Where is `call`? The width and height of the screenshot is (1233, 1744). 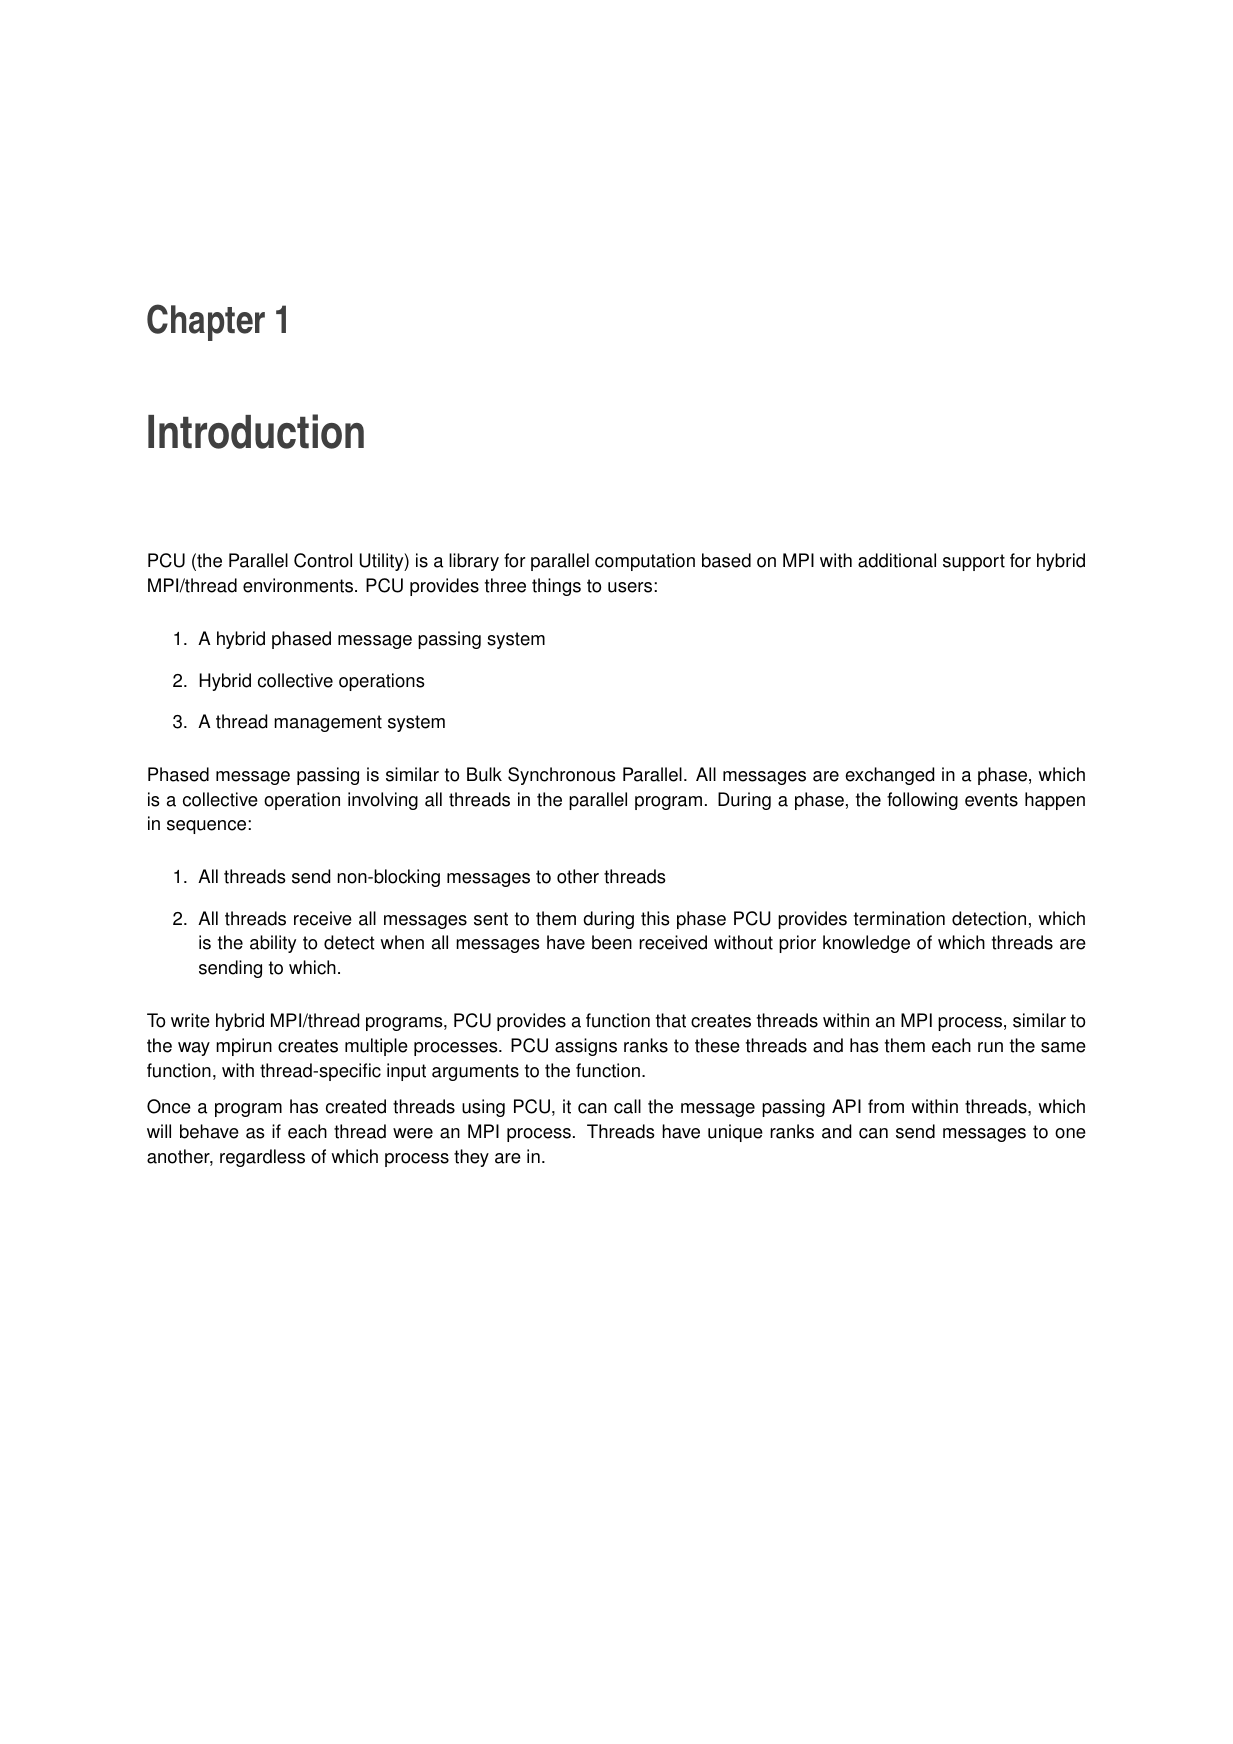 call is located at coordinates (627, 1106).
